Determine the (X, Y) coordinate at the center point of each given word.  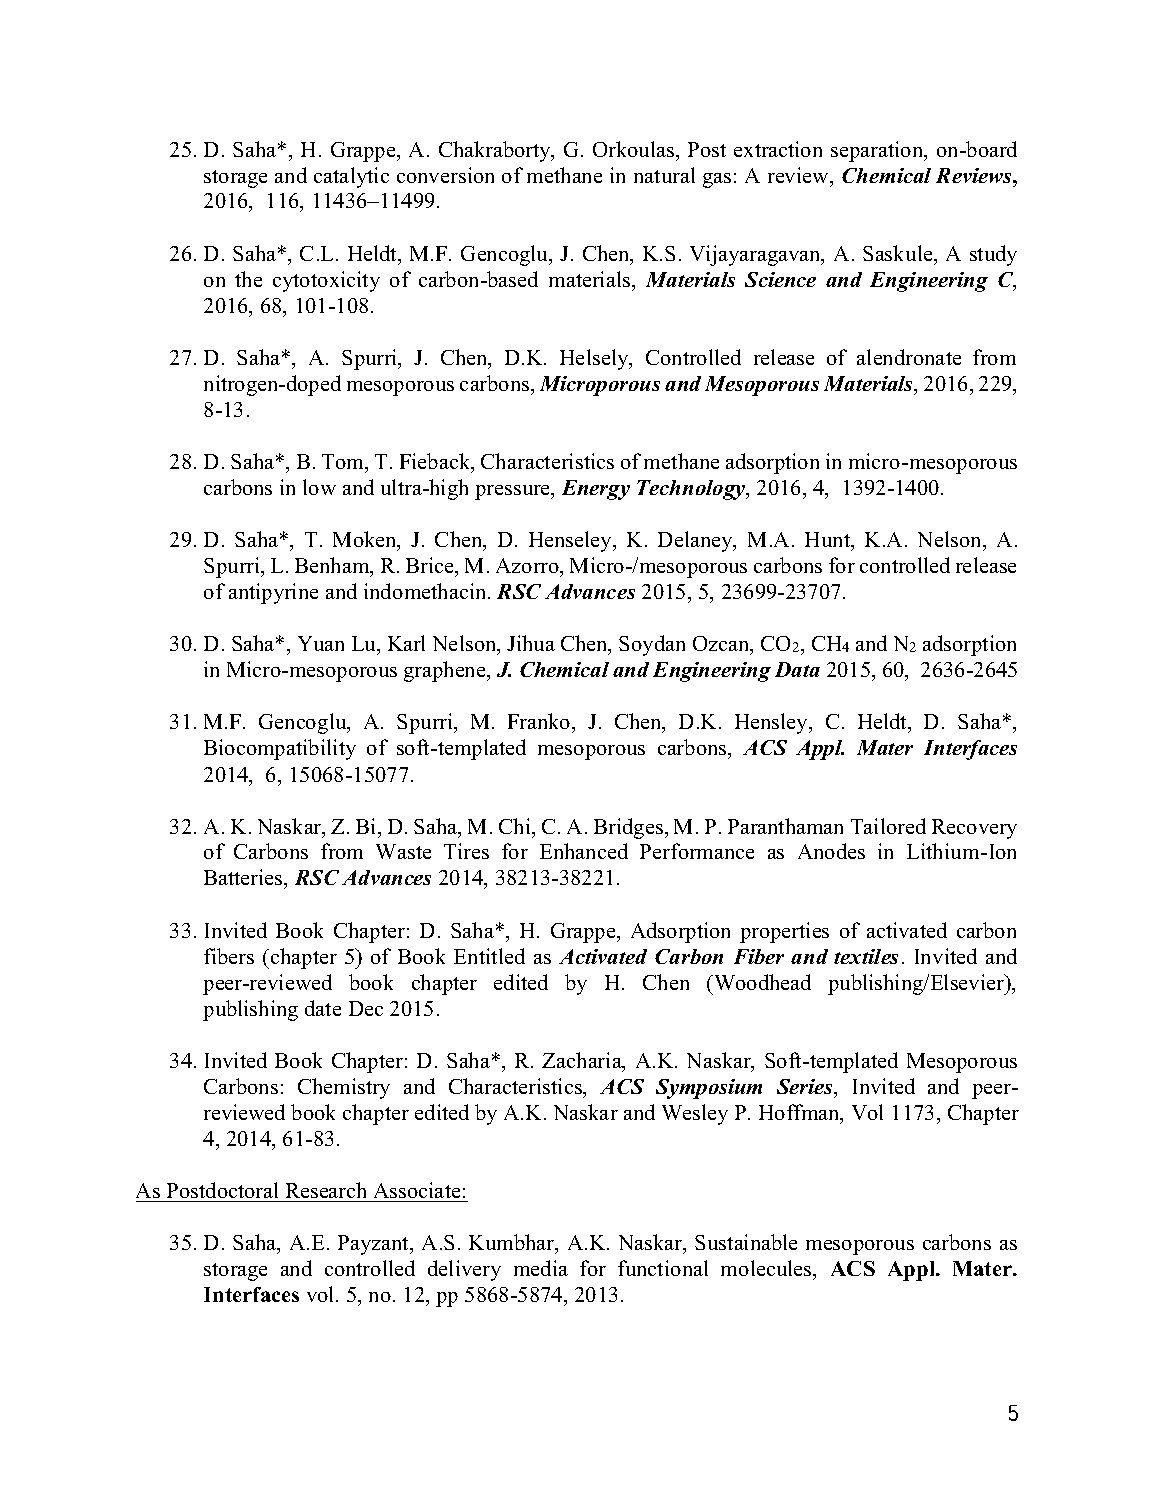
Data (797, 669)
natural (664, 175)
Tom (344, 463)
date (323, 1008)
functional (663, 1268)
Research (326, 1190)
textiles (866, 956)
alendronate (909, 357)
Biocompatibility (280, 749)
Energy (596, 490)
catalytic (351, 177)
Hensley (772, 723)
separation (878, 151)
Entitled (489, 956)
